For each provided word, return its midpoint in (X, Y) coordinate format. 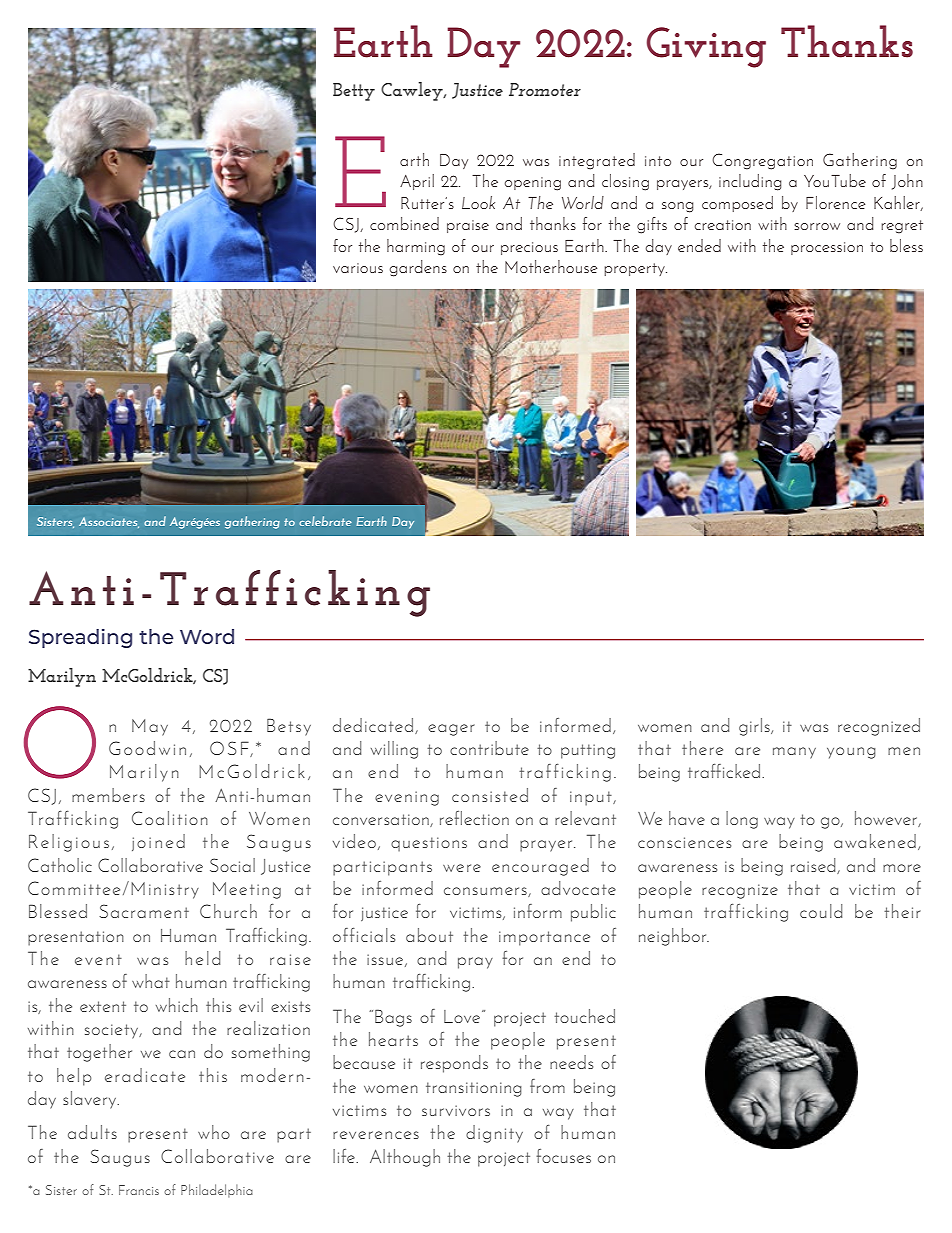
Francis (139, 1190)
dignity (494, 1134)
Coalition (170, 818)
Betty (354, 92)
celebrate (325, 521)
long (742, 820)
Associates (109, 522)
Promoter (545, 89)
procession (827, 248)
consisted (490, 795)
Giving (706, 47)
